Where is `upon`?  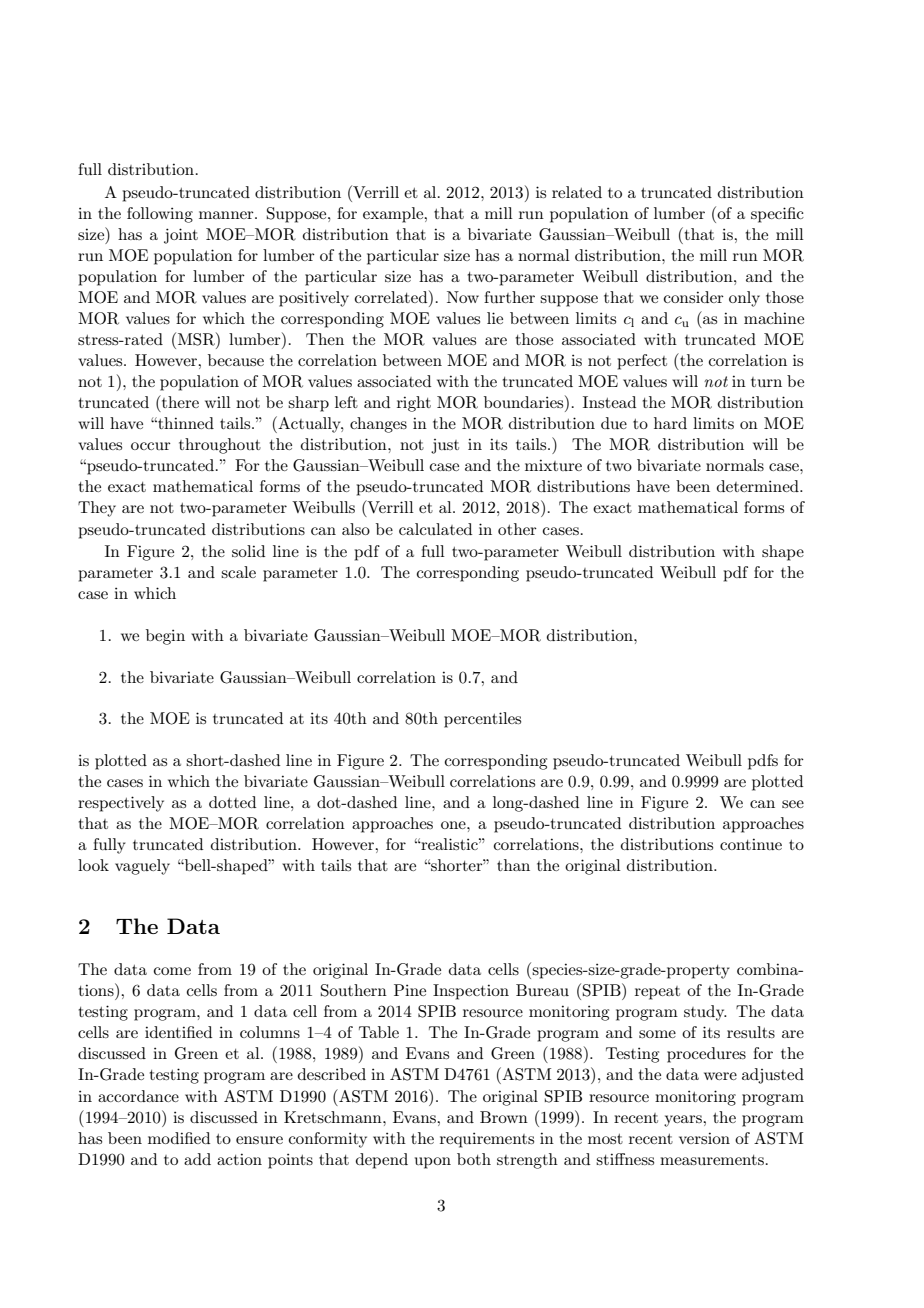 upon is located at coordinates (433, 1163).
